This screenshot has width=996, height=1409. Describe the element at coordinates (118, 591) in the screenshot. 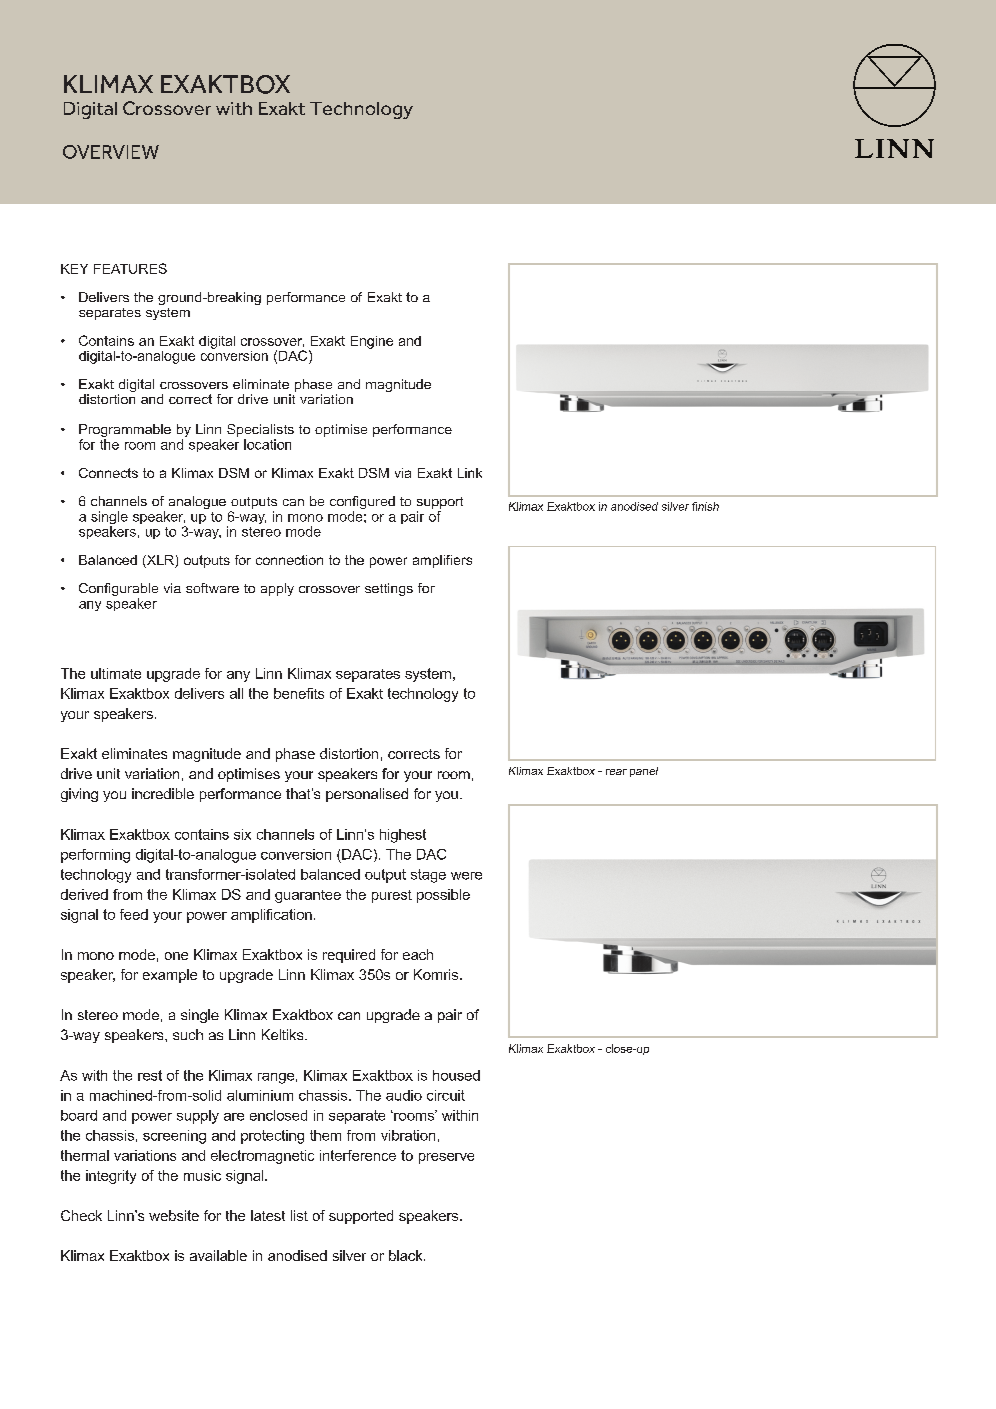

I see `Configurable` at that location.
